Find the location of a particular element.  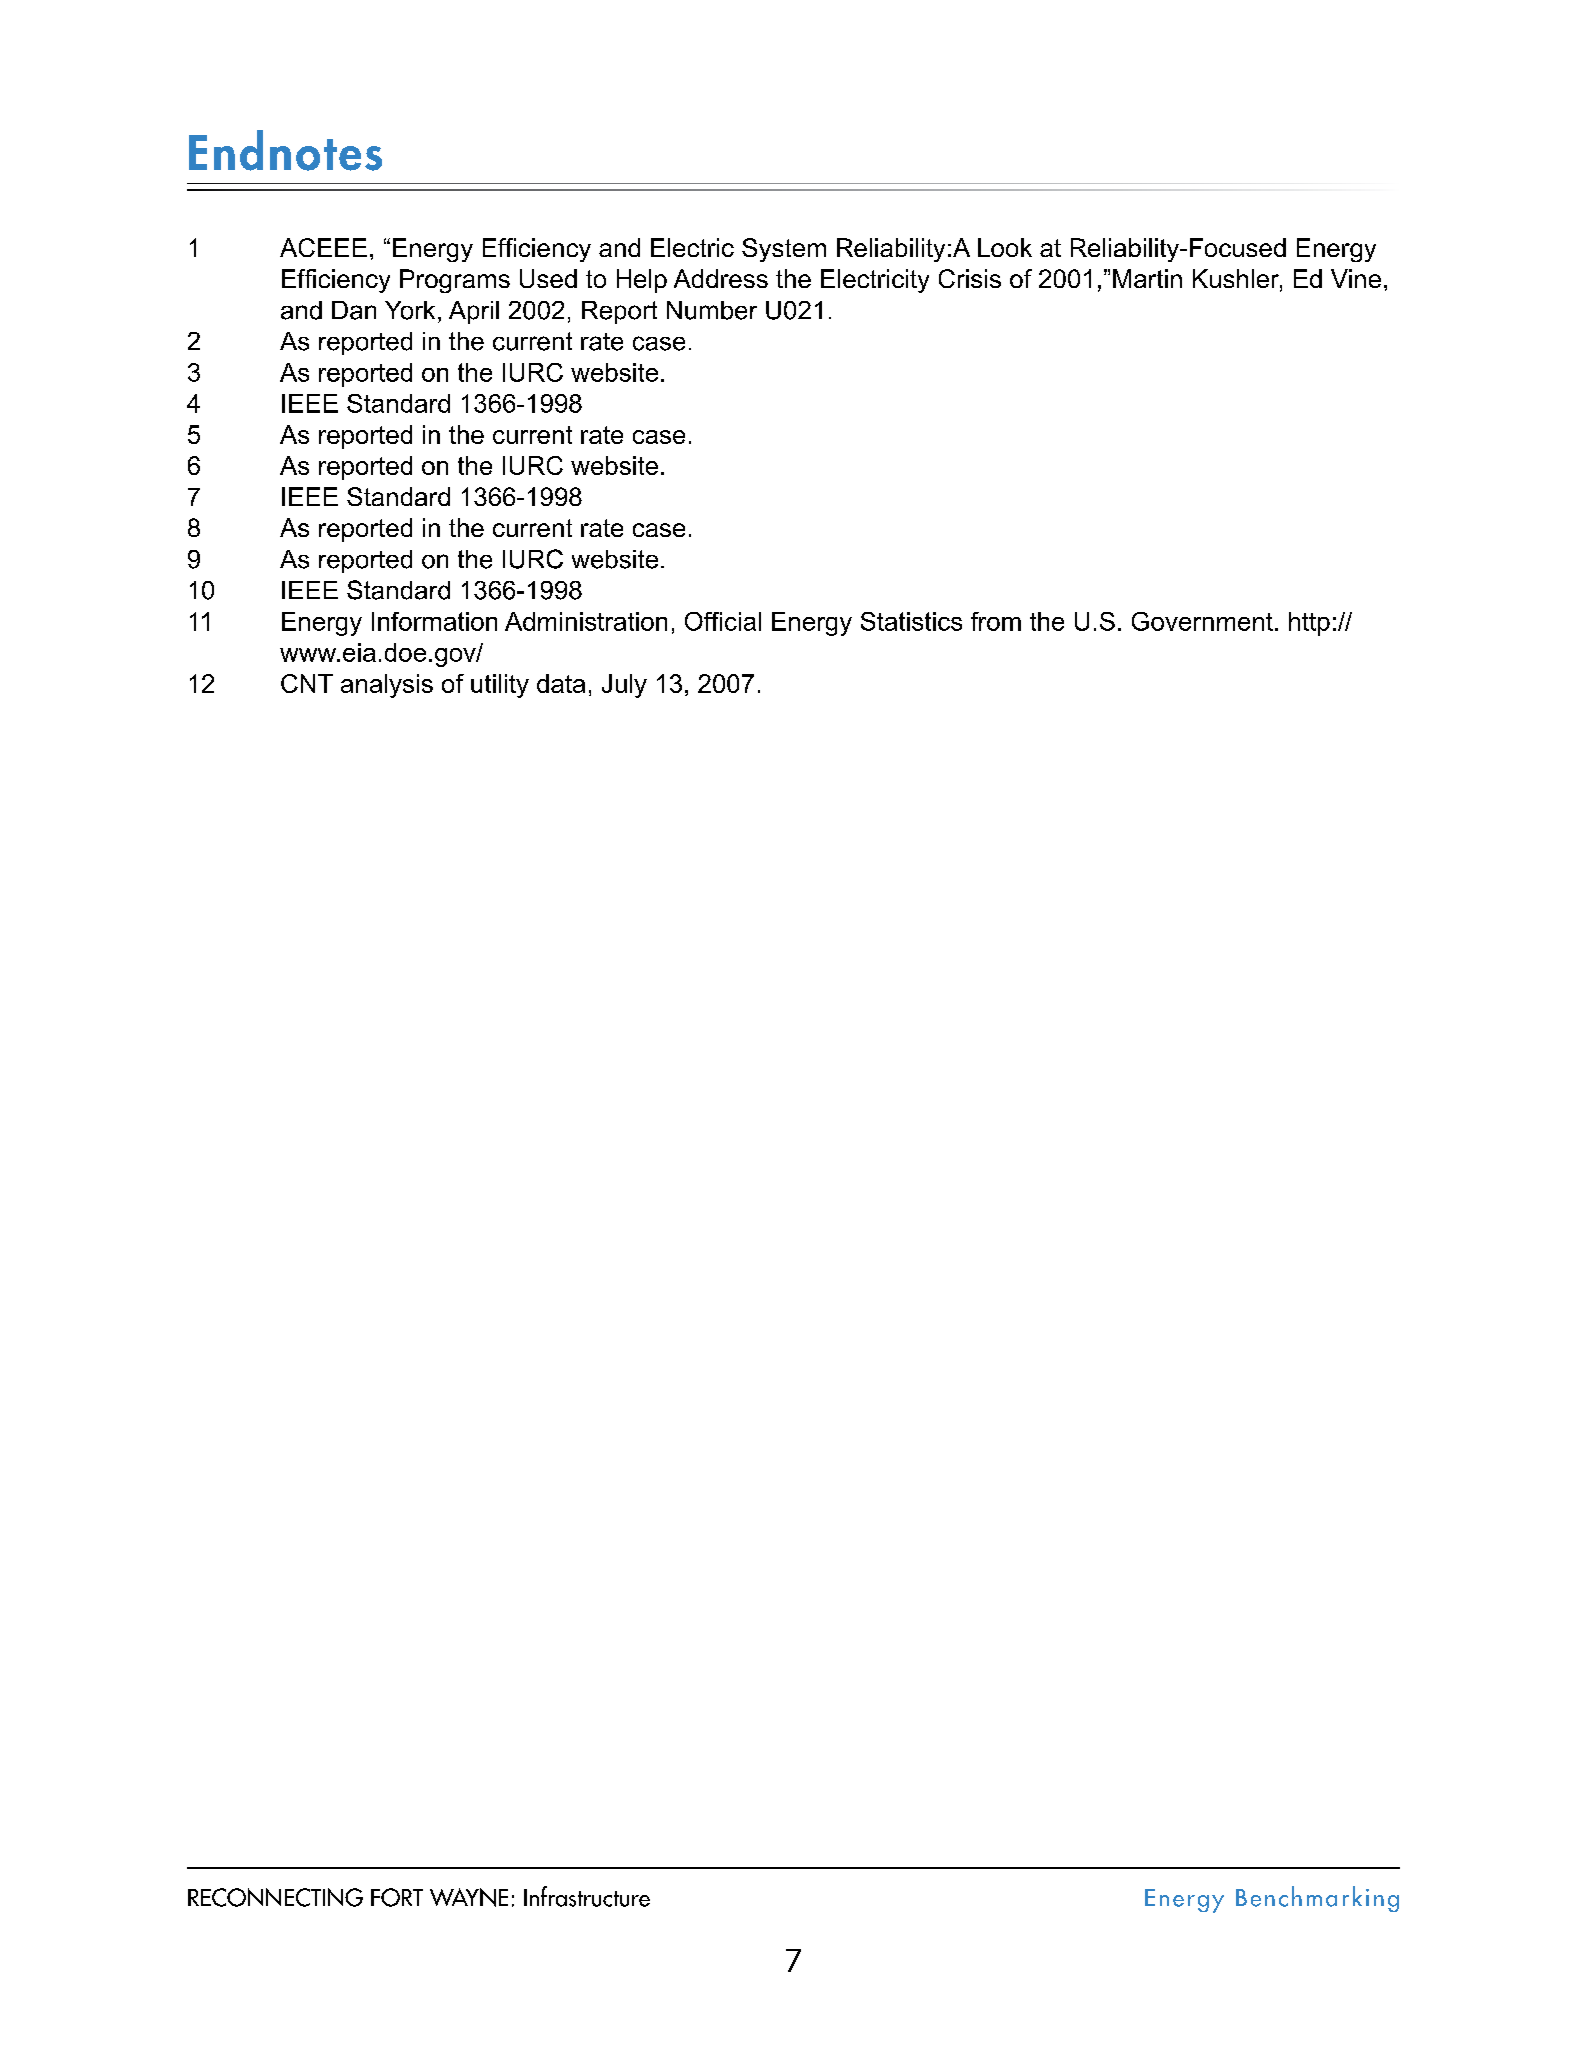

analysis is located at coordinates (387, 686).
